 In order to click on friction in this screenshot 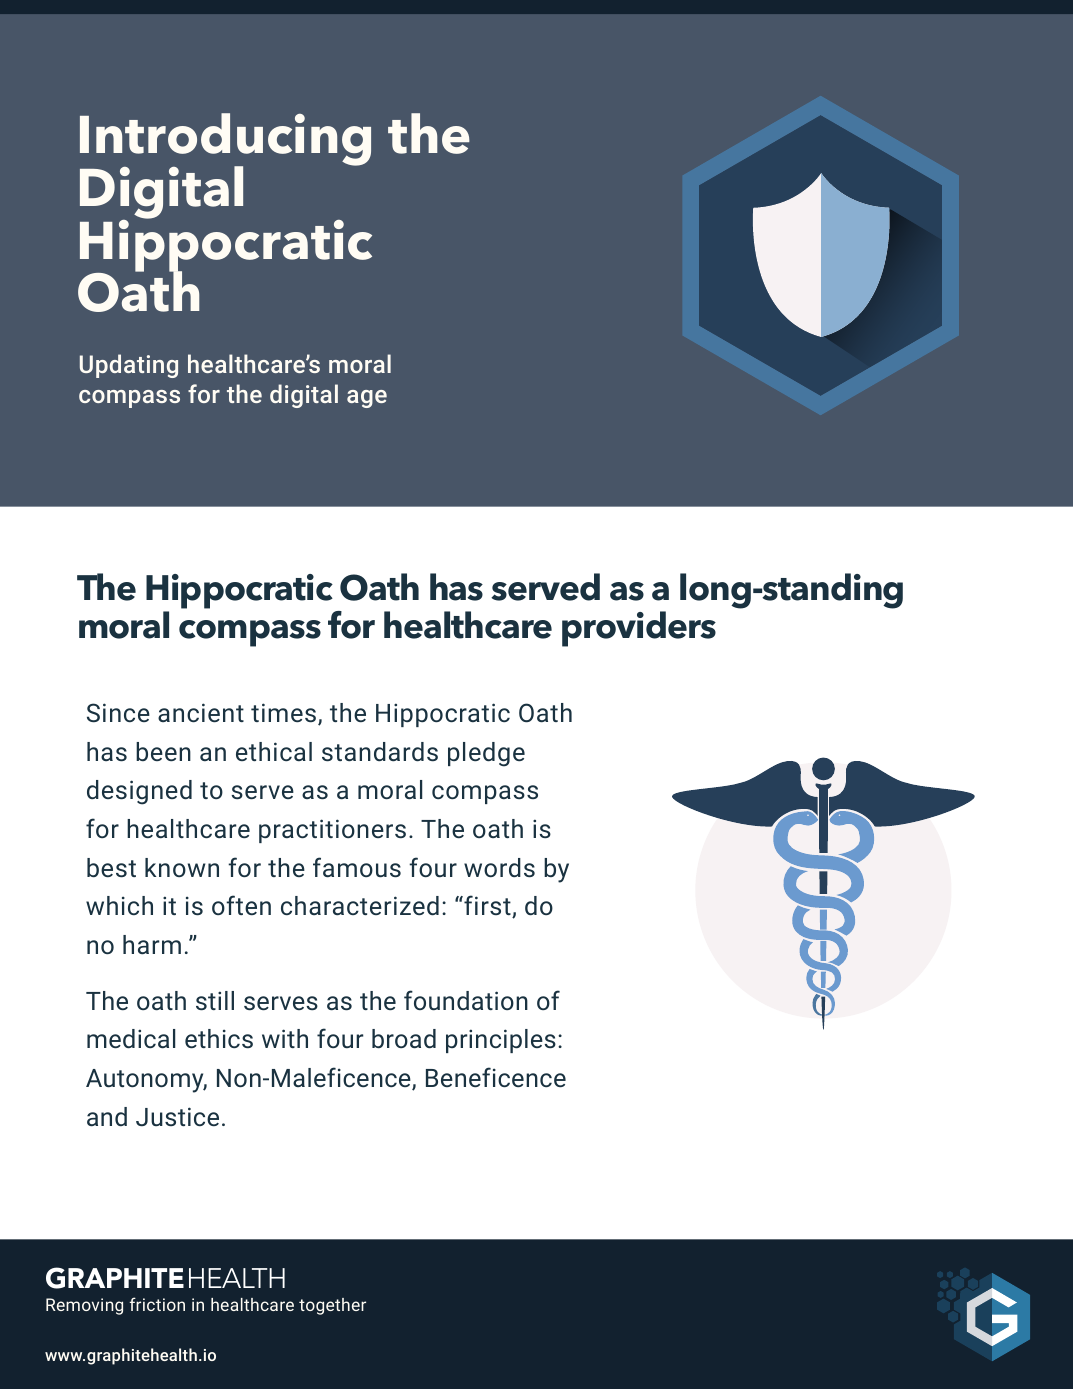, I will do `click(157, 1304)`.
